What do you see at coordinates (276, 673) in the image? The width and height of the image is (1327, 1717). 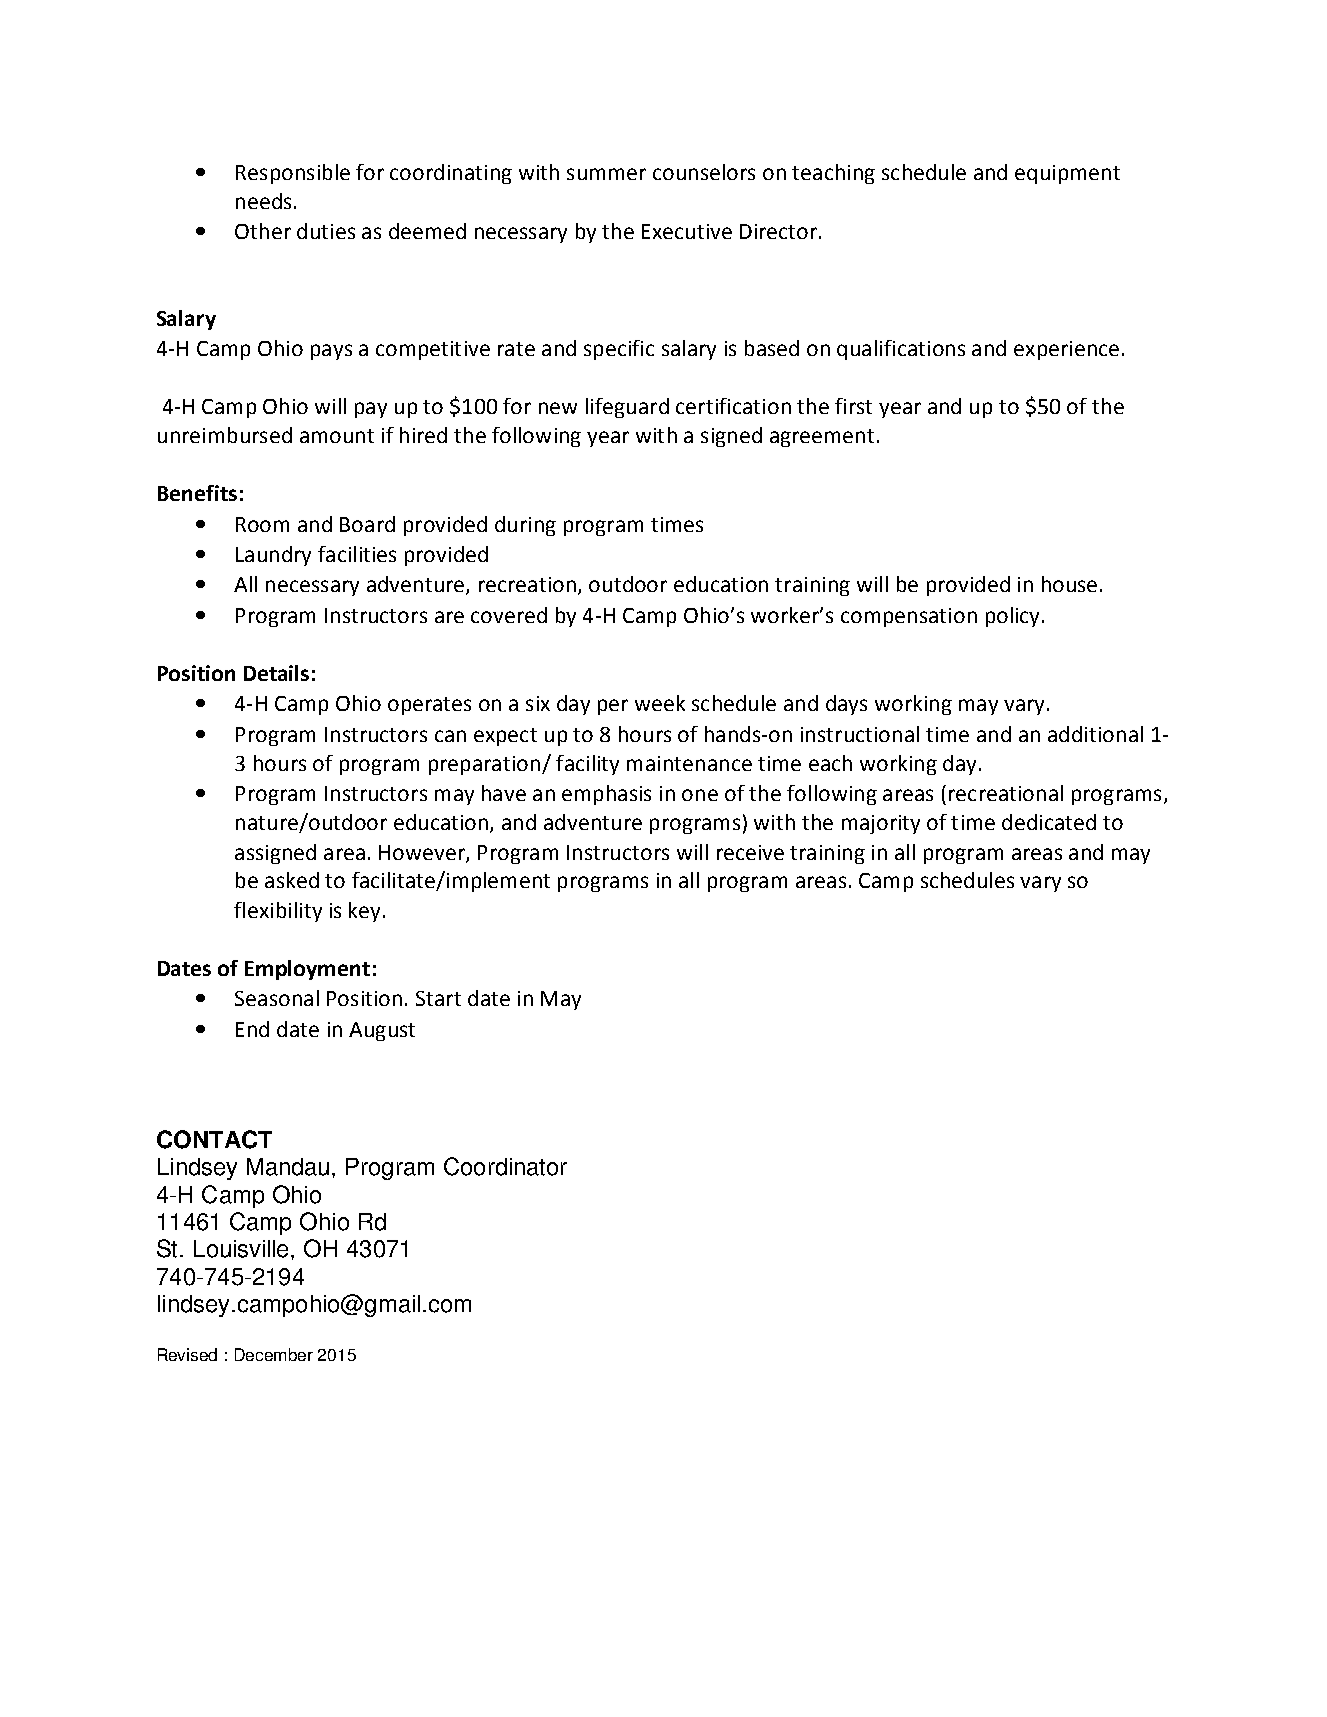 I see `Details` at bounding box center [276, 673].
